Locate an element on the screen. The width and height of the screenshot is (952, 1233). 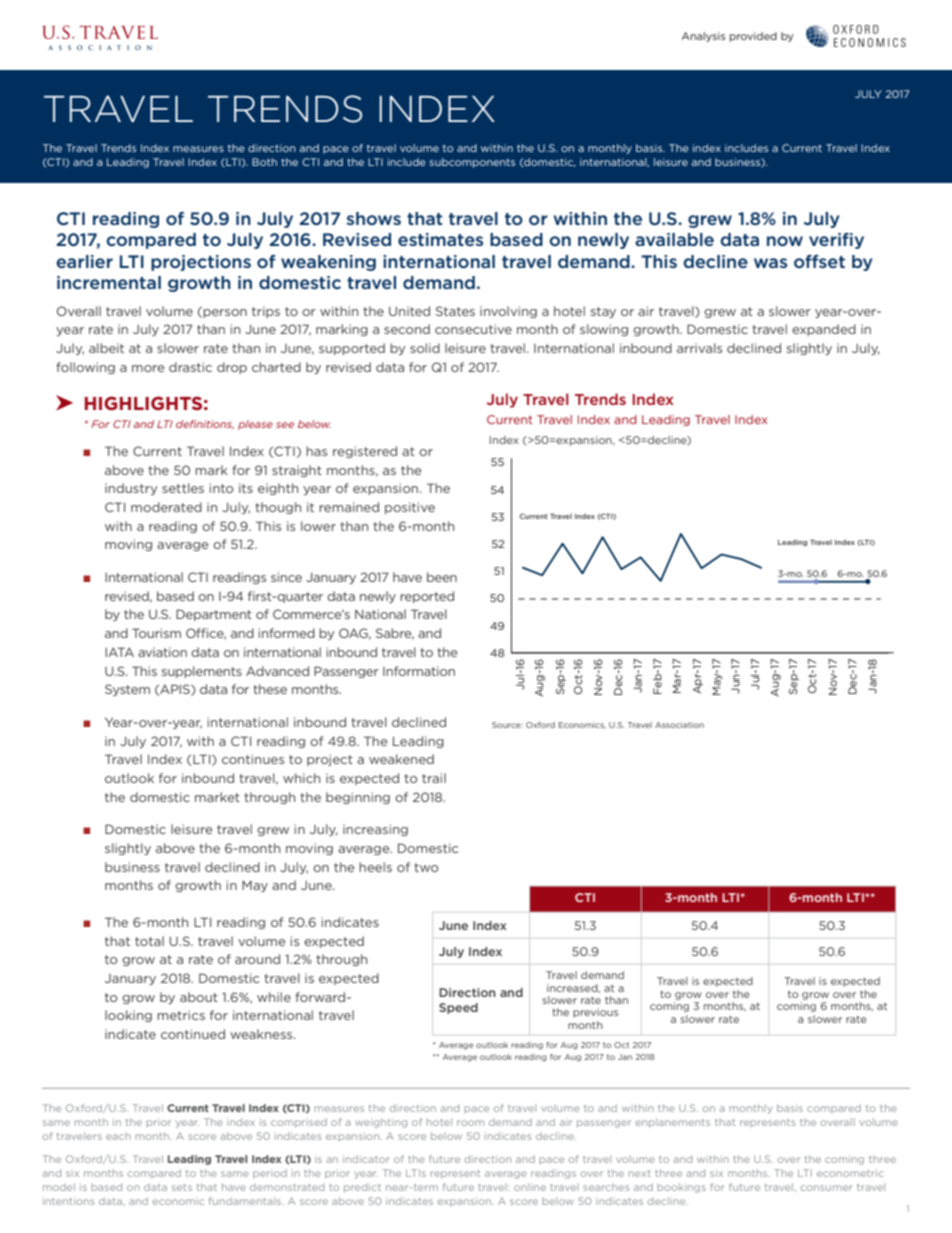
reported is located at coordinates (427, 597).
